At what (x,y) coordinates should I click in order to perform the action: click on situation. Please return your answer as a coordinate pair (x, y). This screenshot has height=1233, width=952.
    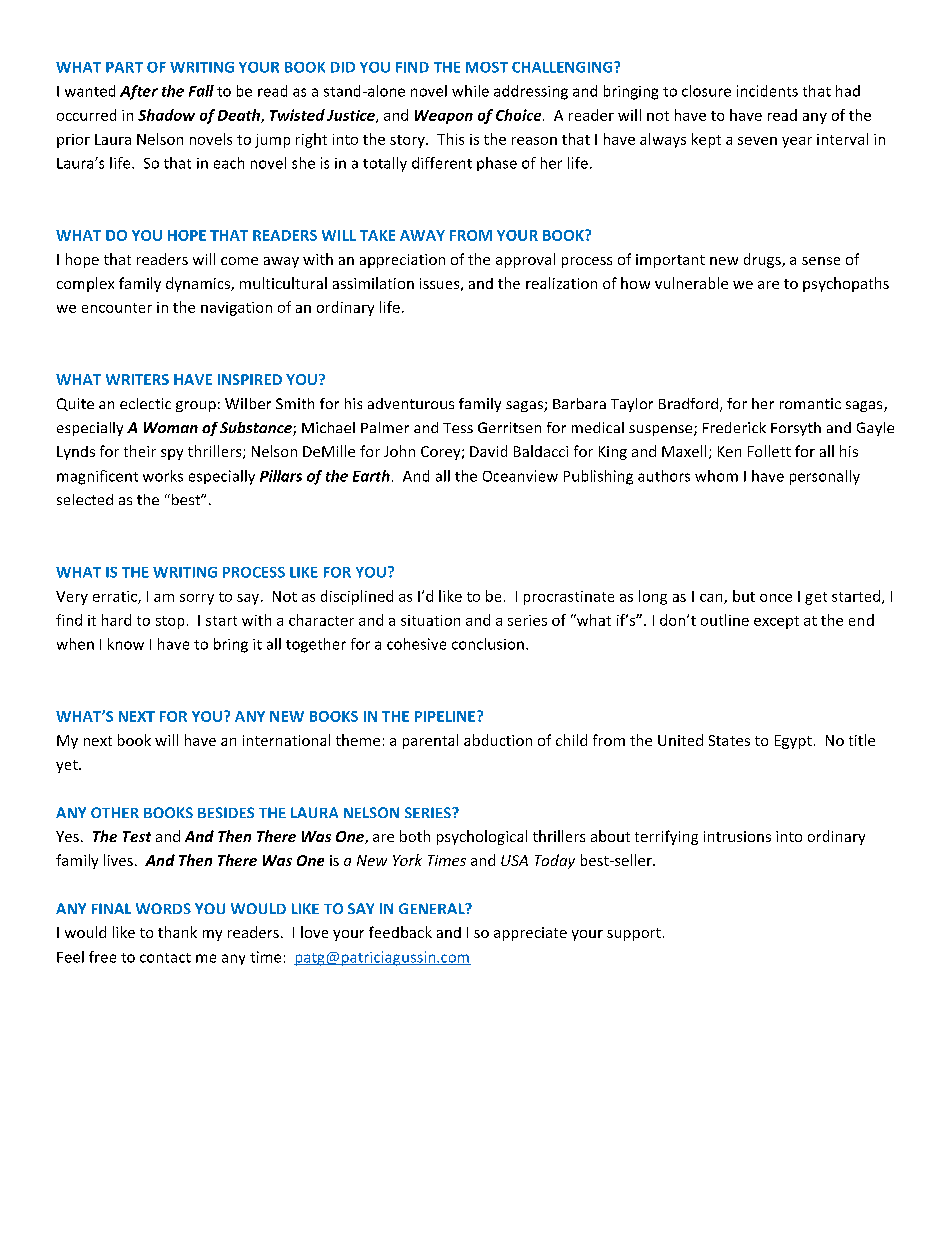
    Looking at the image, I should click on (430, 620).
